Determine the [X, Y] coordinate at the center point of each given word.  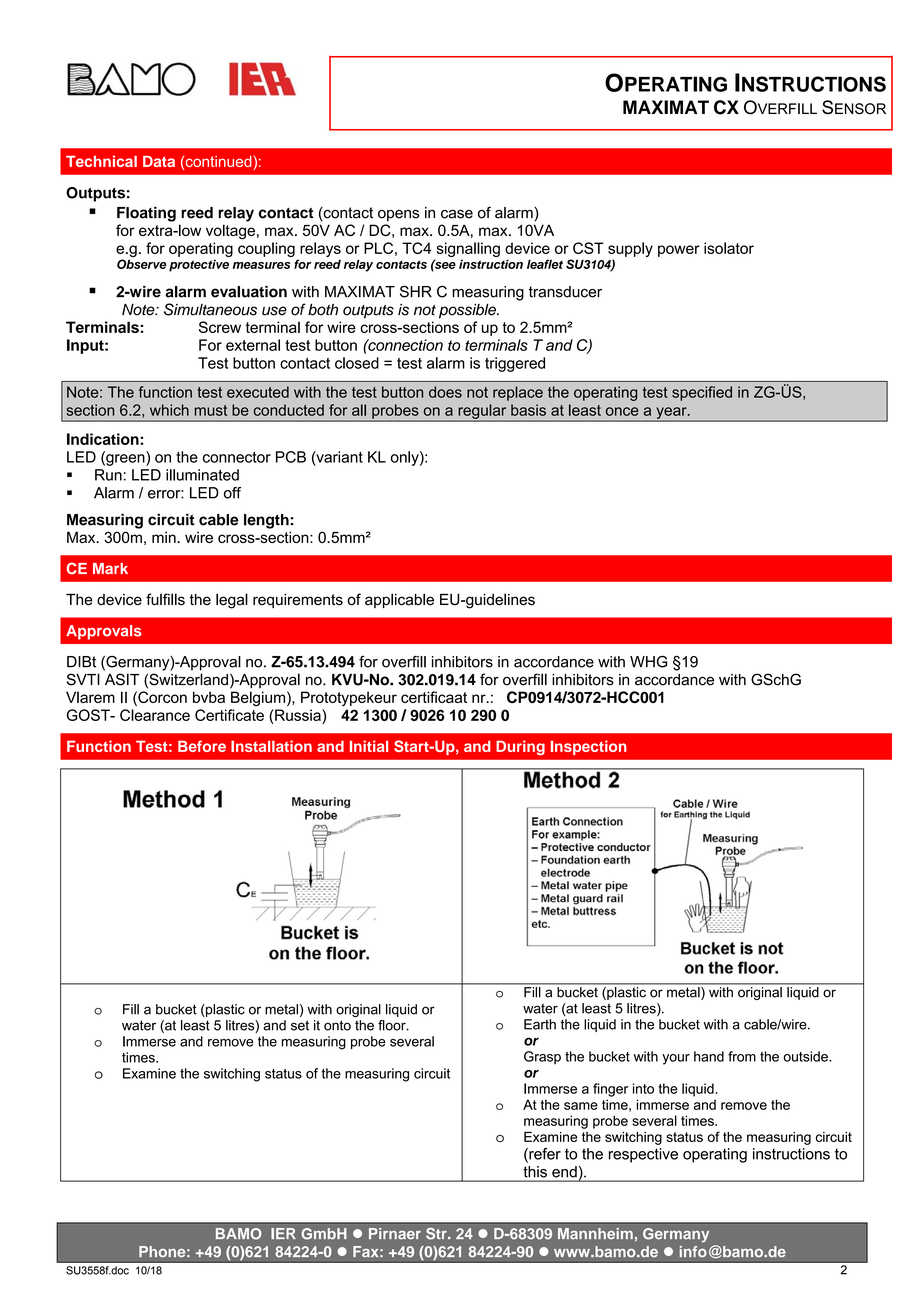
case [457, 214]
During [520, 747]
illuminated [202, 475]
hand [709, 1056]
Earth [540, 1024]
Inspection [589, 747]
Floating [146, 214]
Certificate [229, 715]
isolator [729, 248]
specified [702, 393]
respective [643, 1155]
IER [283, 1233]
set [300, 1025]
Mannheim [595, 1234]
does [445, 392]
